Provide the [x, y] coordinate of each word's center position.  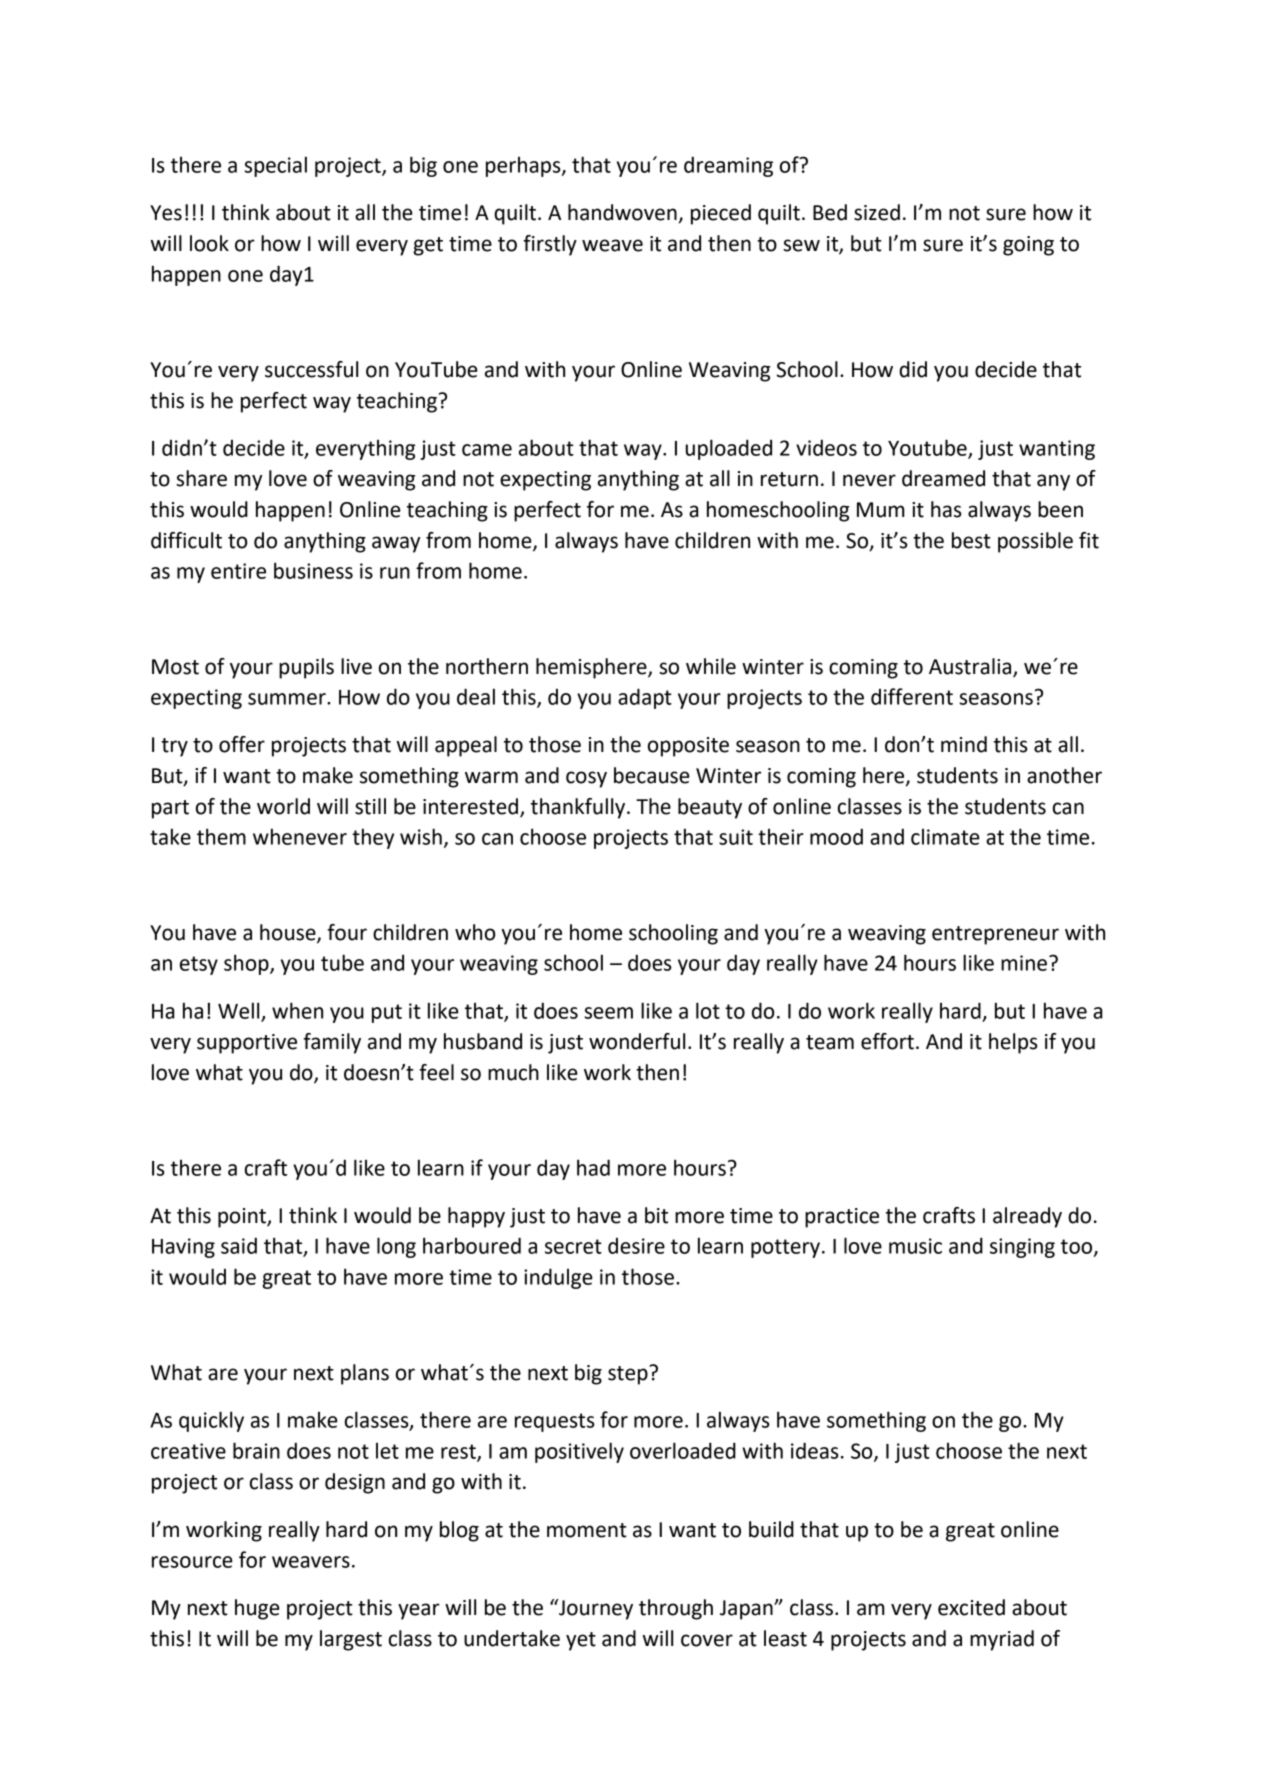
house [289, 933]
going [1028, 246]
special [275, 166]
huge [257, 1609]
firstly [550, 245]
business [313, 570]
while [711, 666]
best [971, 540]
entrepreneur [995, 935]
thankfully [579, 808]
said [239, 1245]
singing [1022, 1248]
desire [636, 1245]
